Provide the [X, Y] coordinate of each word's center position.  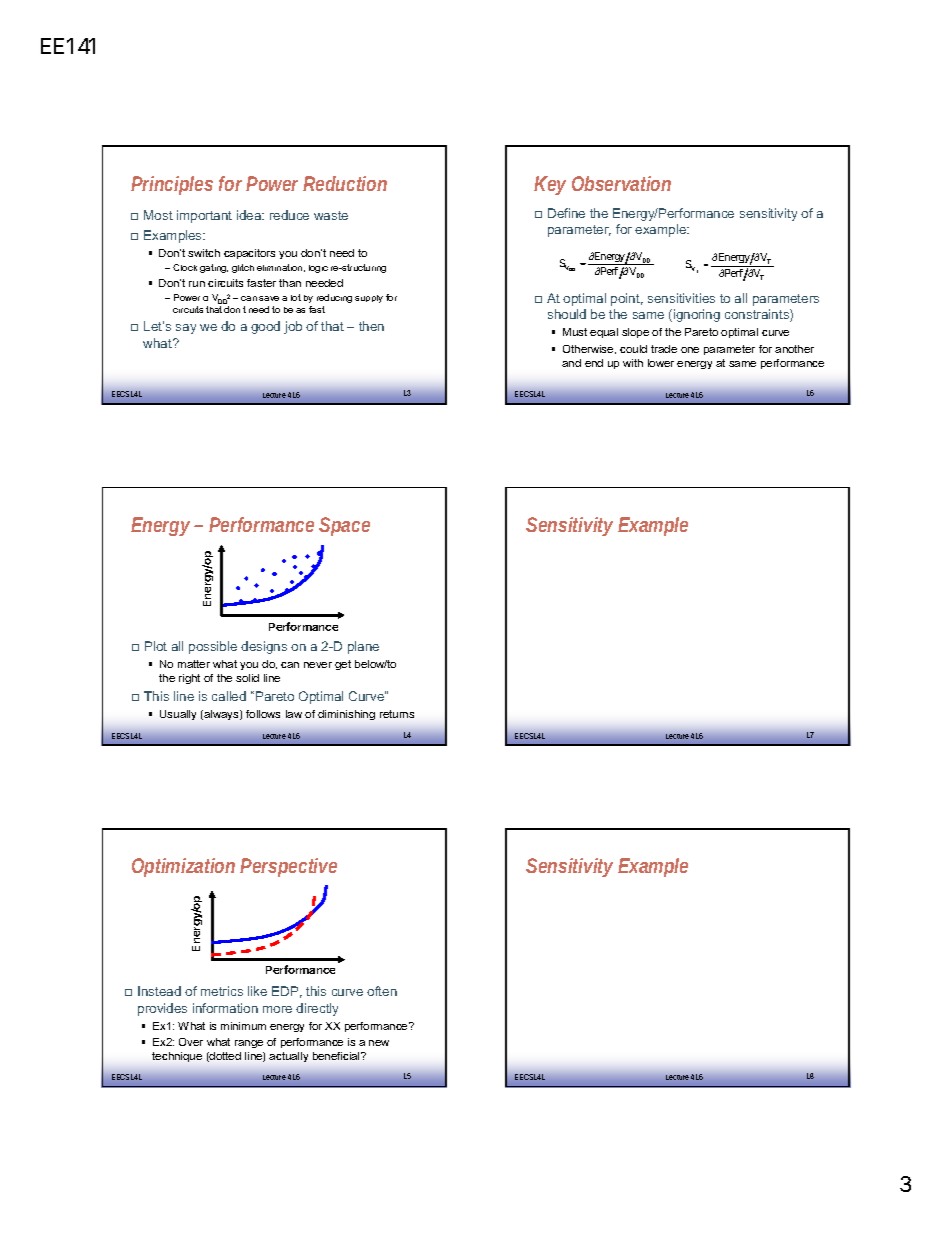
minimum [243, 1026]
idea [250, 215]
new [379, 1043]
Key [550, 185]
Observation [621, 183]
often [382, 991]
